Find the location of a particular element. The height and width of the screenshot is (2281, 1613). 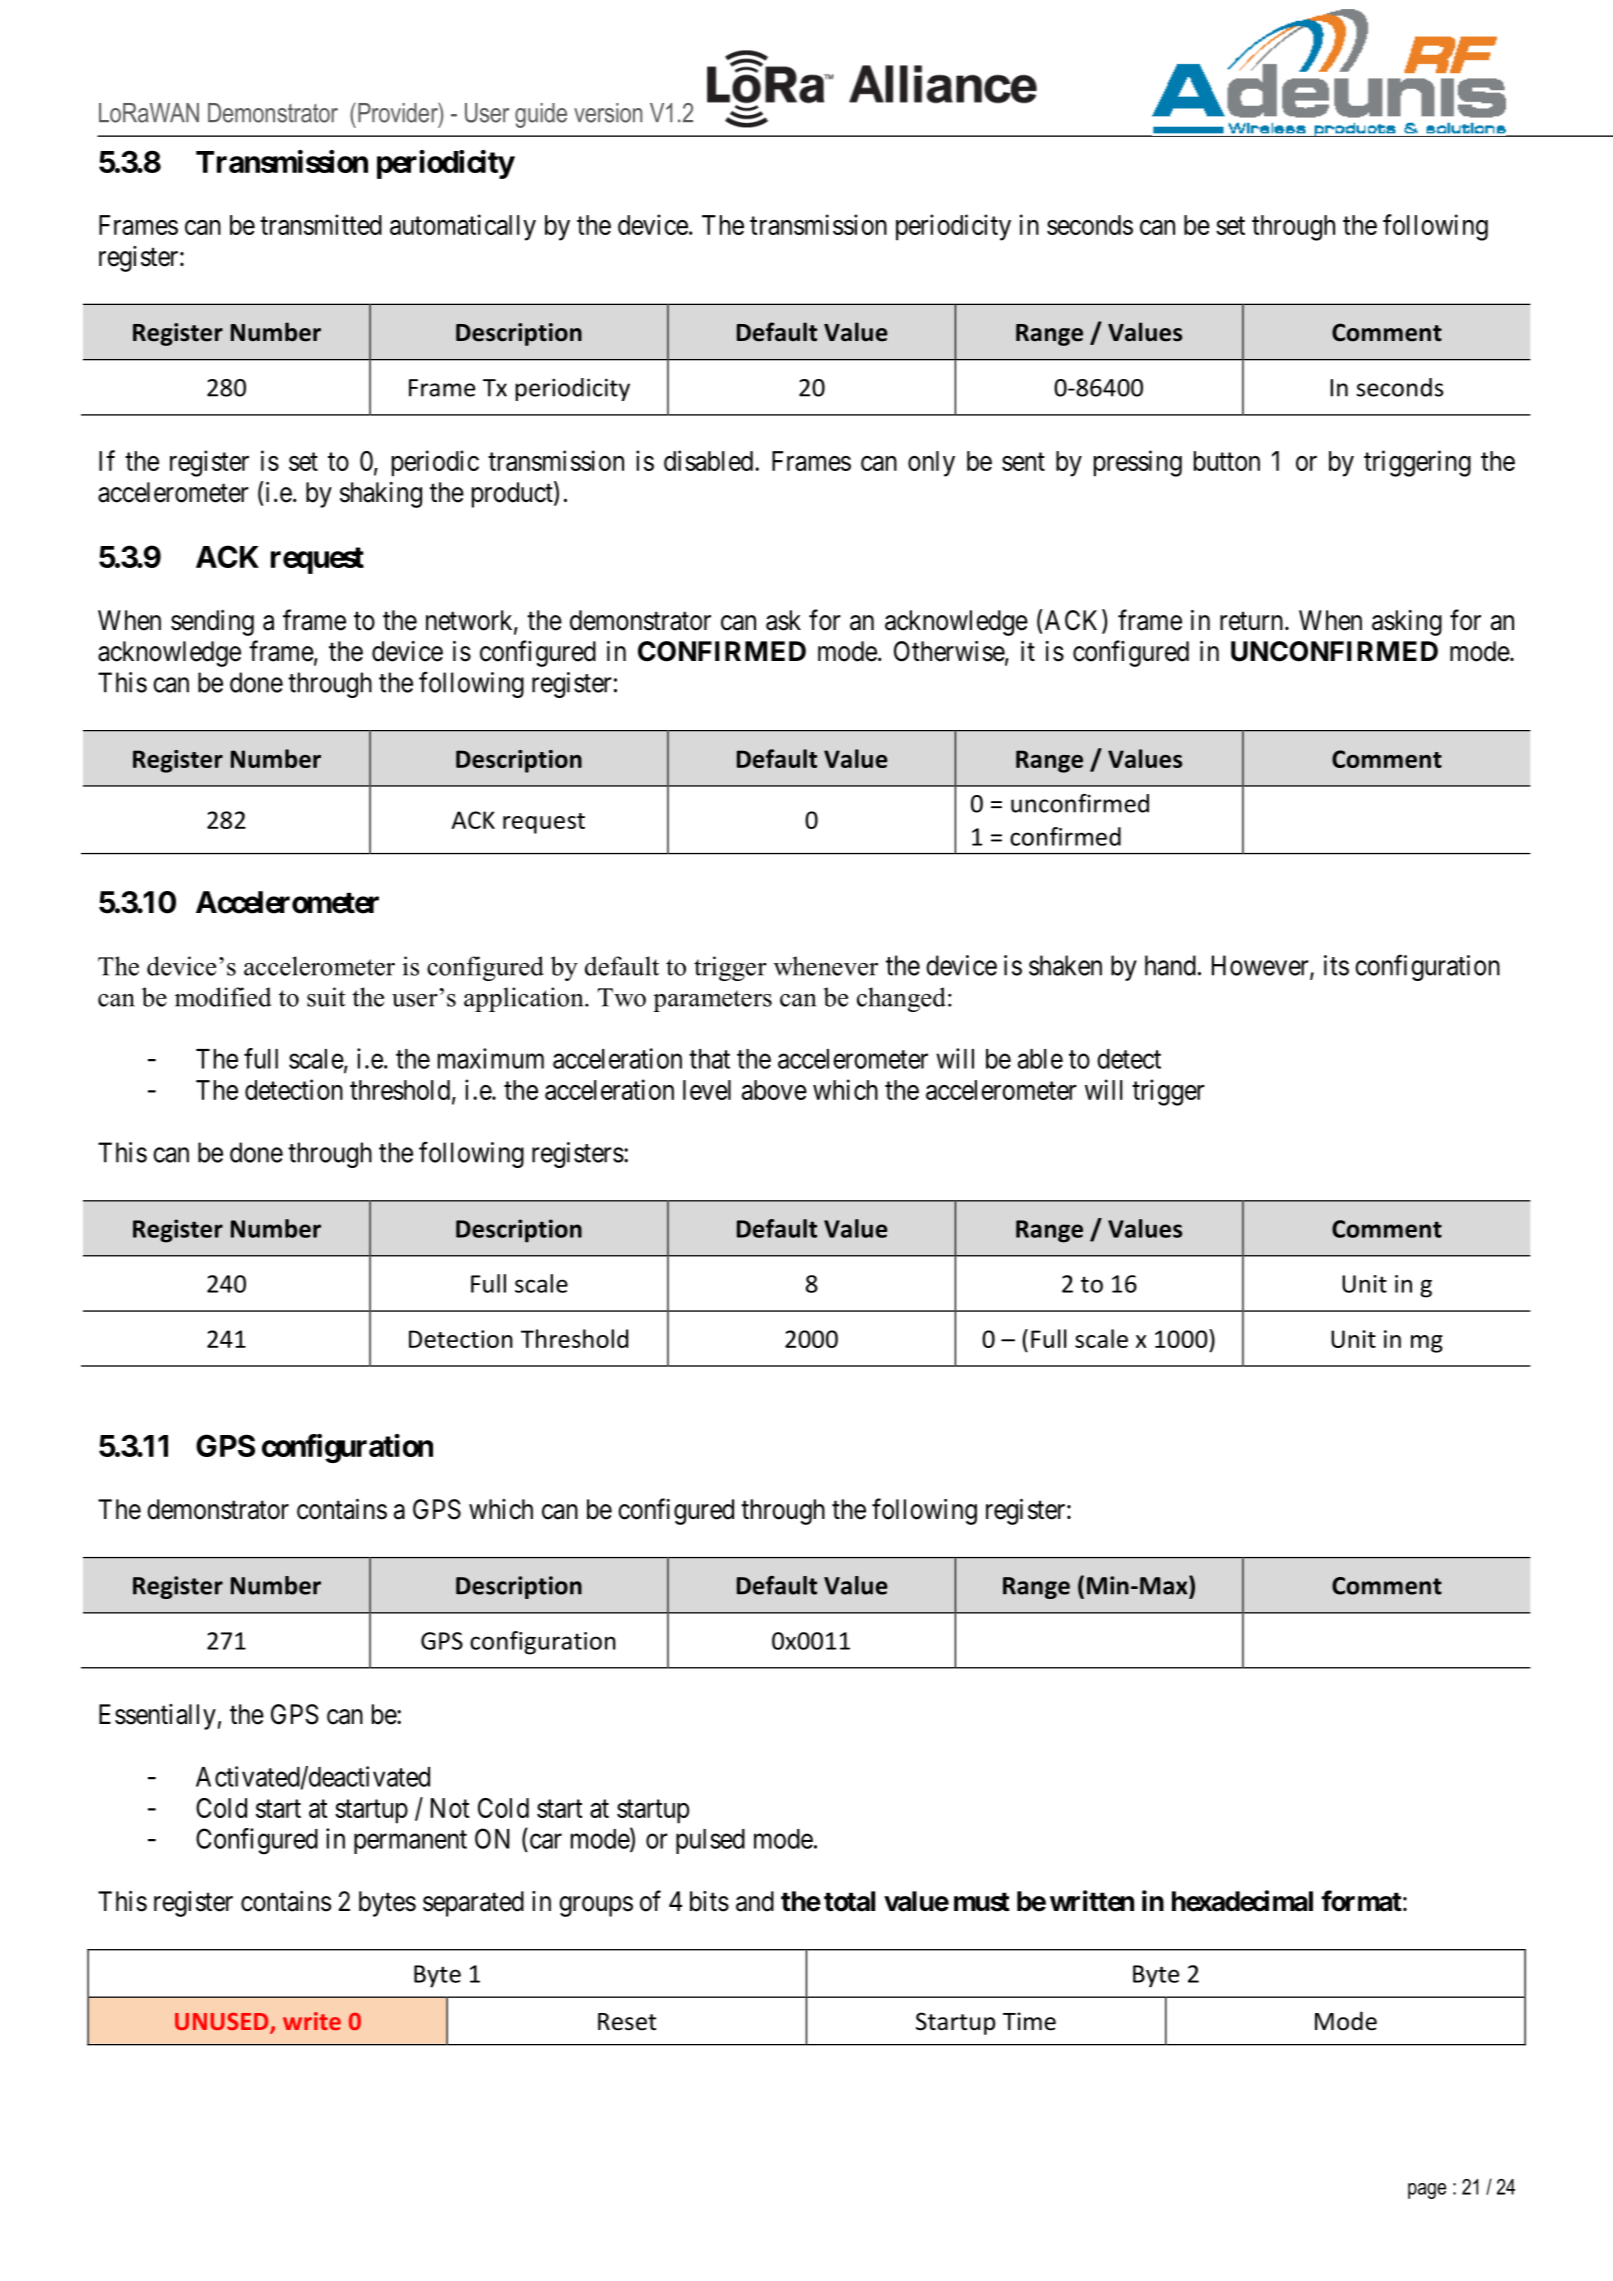

page is located at coordinates (1427, 2191).
